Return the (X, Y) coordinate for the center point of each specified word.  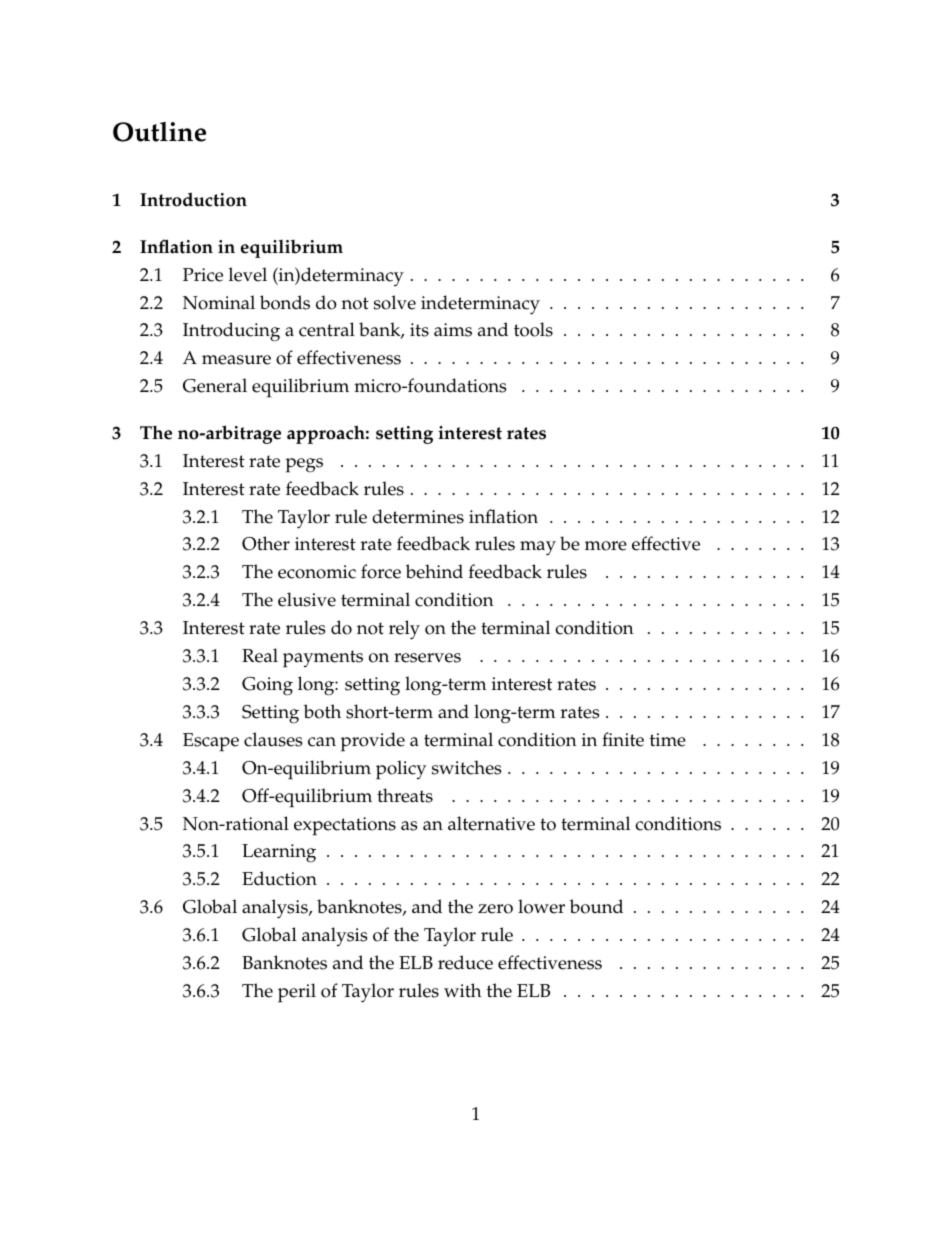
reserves (427, 658)
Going (267, 686)
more (606, 546)
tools (533, 329)
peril (297, 993)
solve (395, 302)
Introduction (193, 199)
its (419, 330)
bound (596, 906)
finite (623, 739)
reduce (465, 962)
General (215, 385)
